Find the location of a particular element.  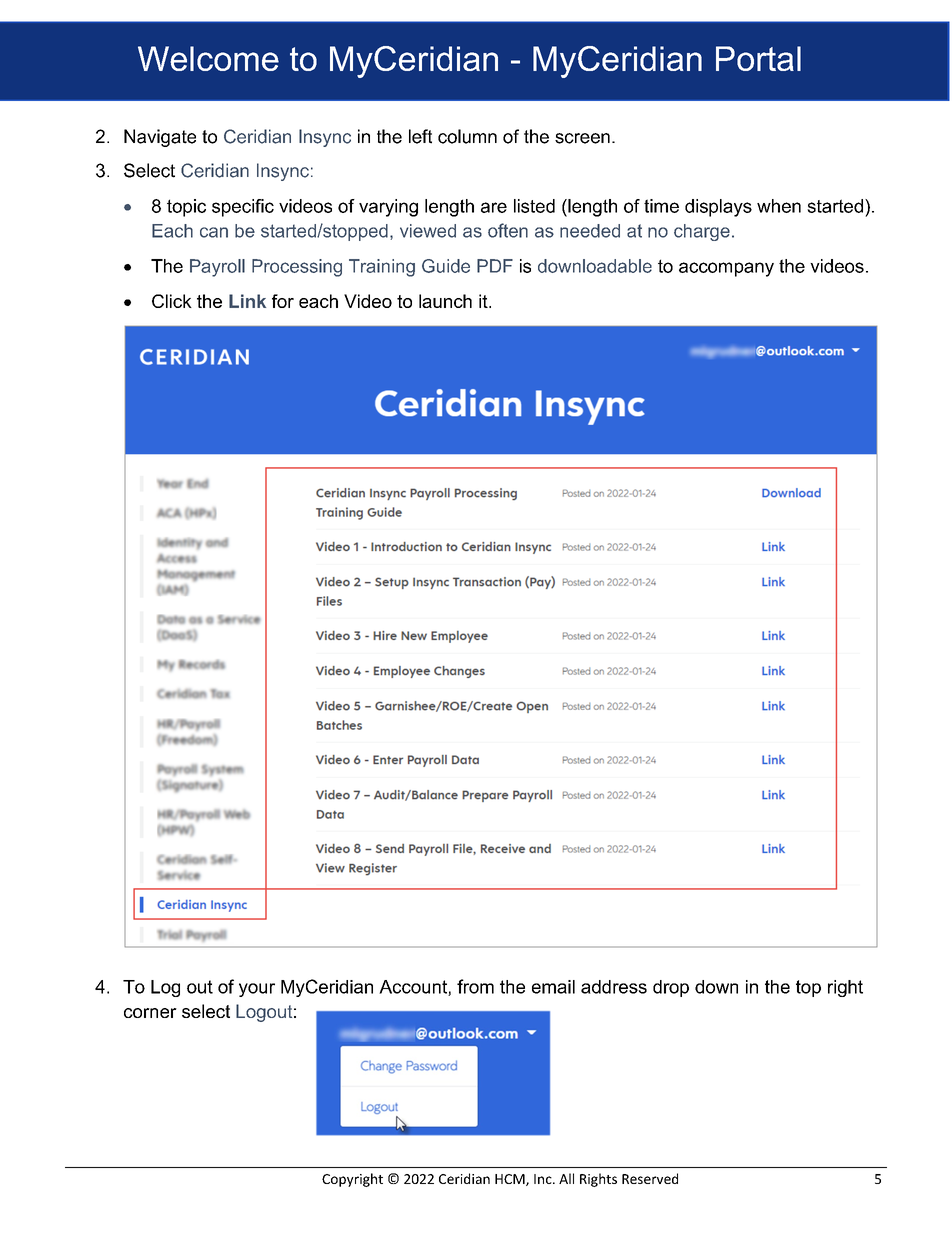

your is located at coordinates (257, 990).
